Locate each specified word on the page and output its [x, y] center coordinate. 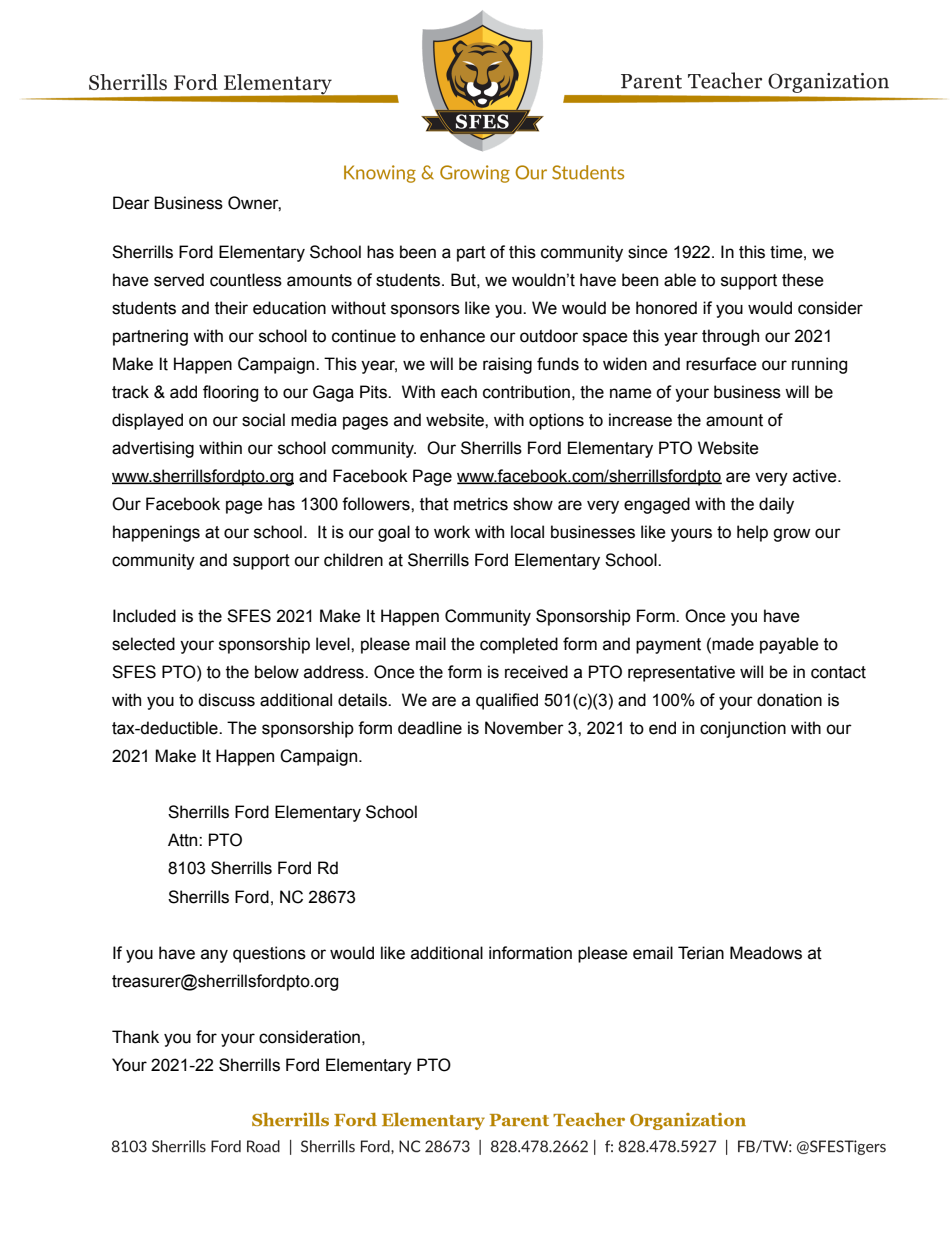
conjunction [743, 729]
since [648, 252]
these [803, 280]
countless [246, 280]
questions [269, 954]
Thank [135, 1037]
